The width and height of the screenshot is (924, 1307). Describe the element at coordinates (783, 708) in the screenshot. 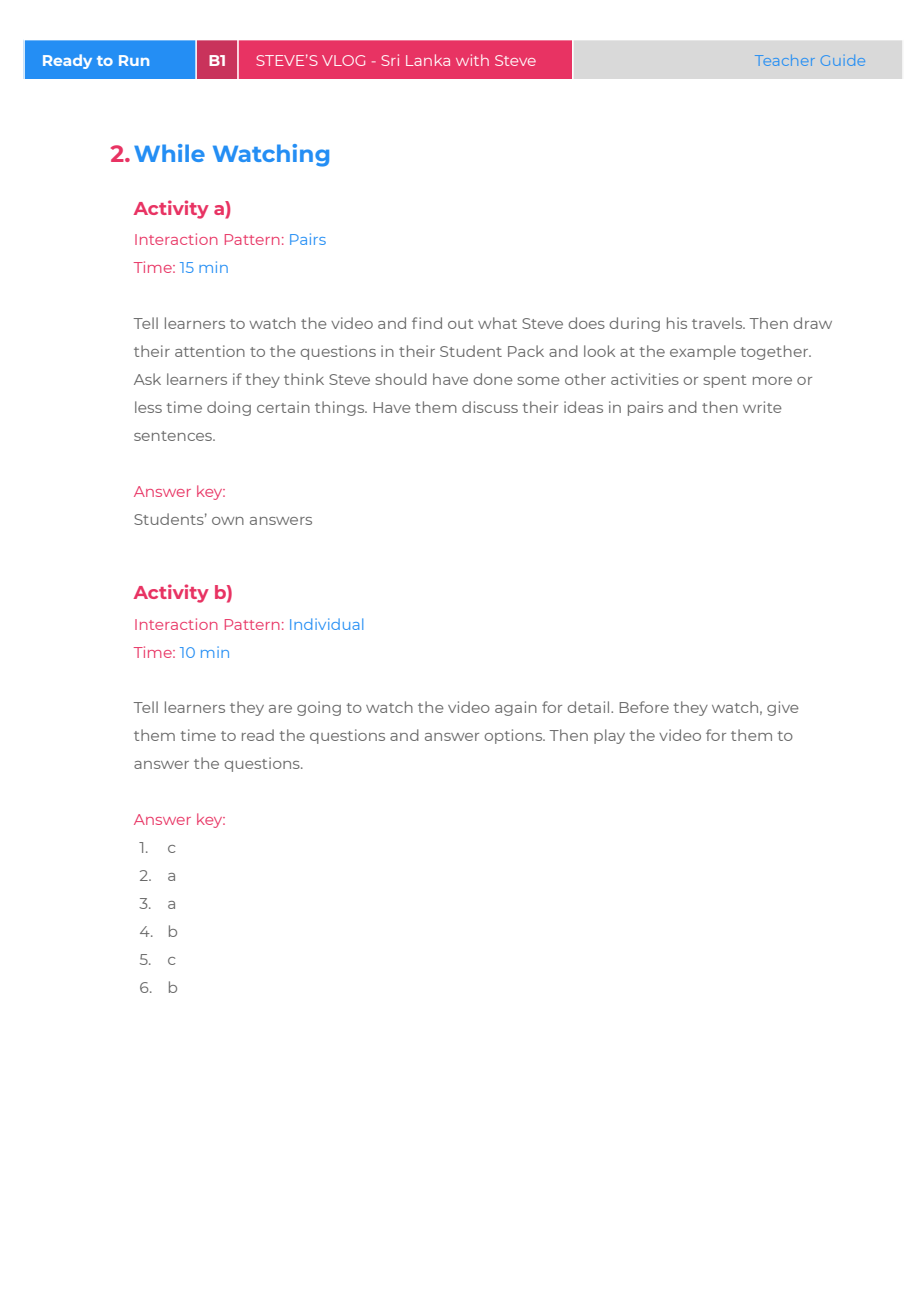

I see `give` at that location.
